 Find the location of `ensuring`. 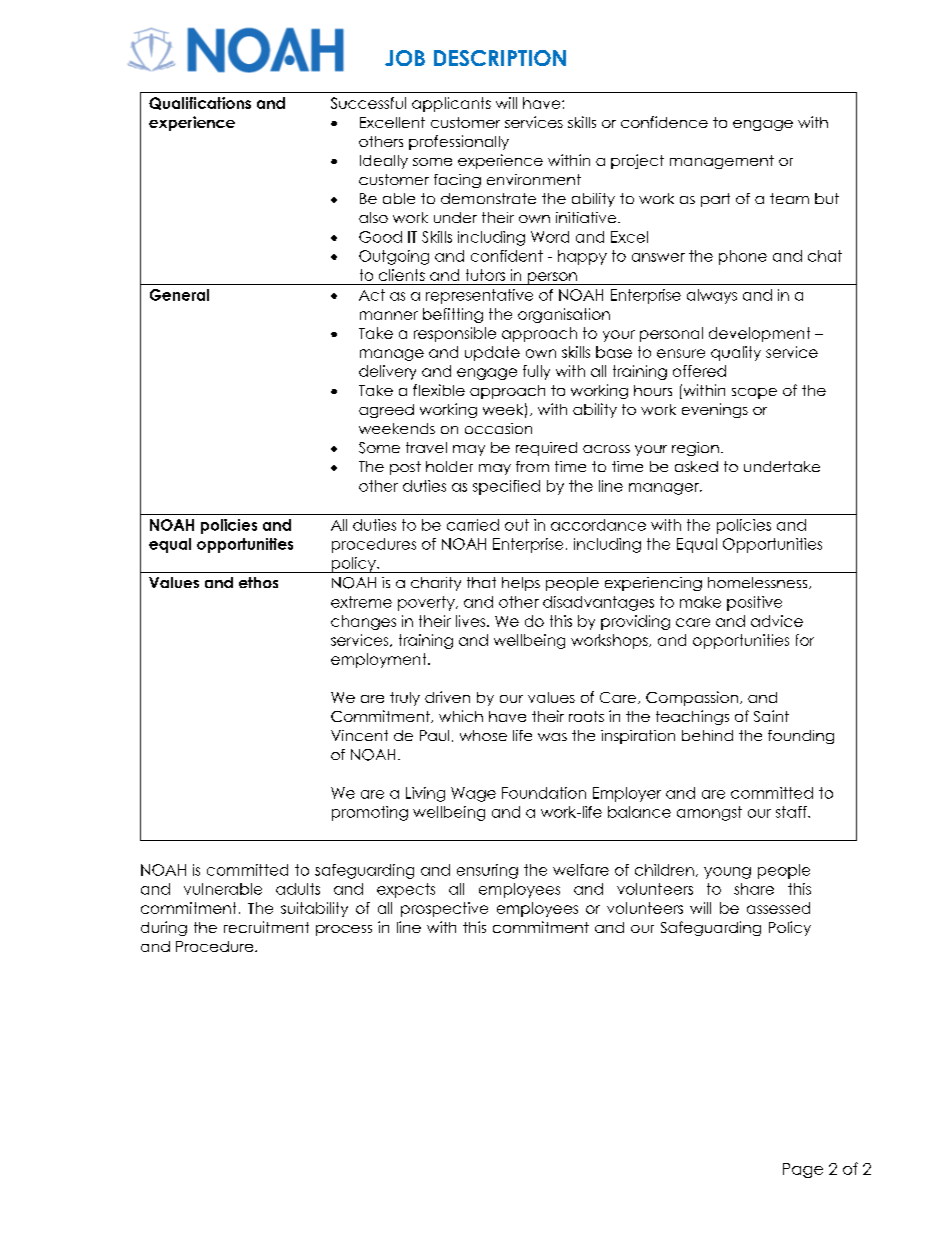

ensuring is located at coordinates (487, 871).
